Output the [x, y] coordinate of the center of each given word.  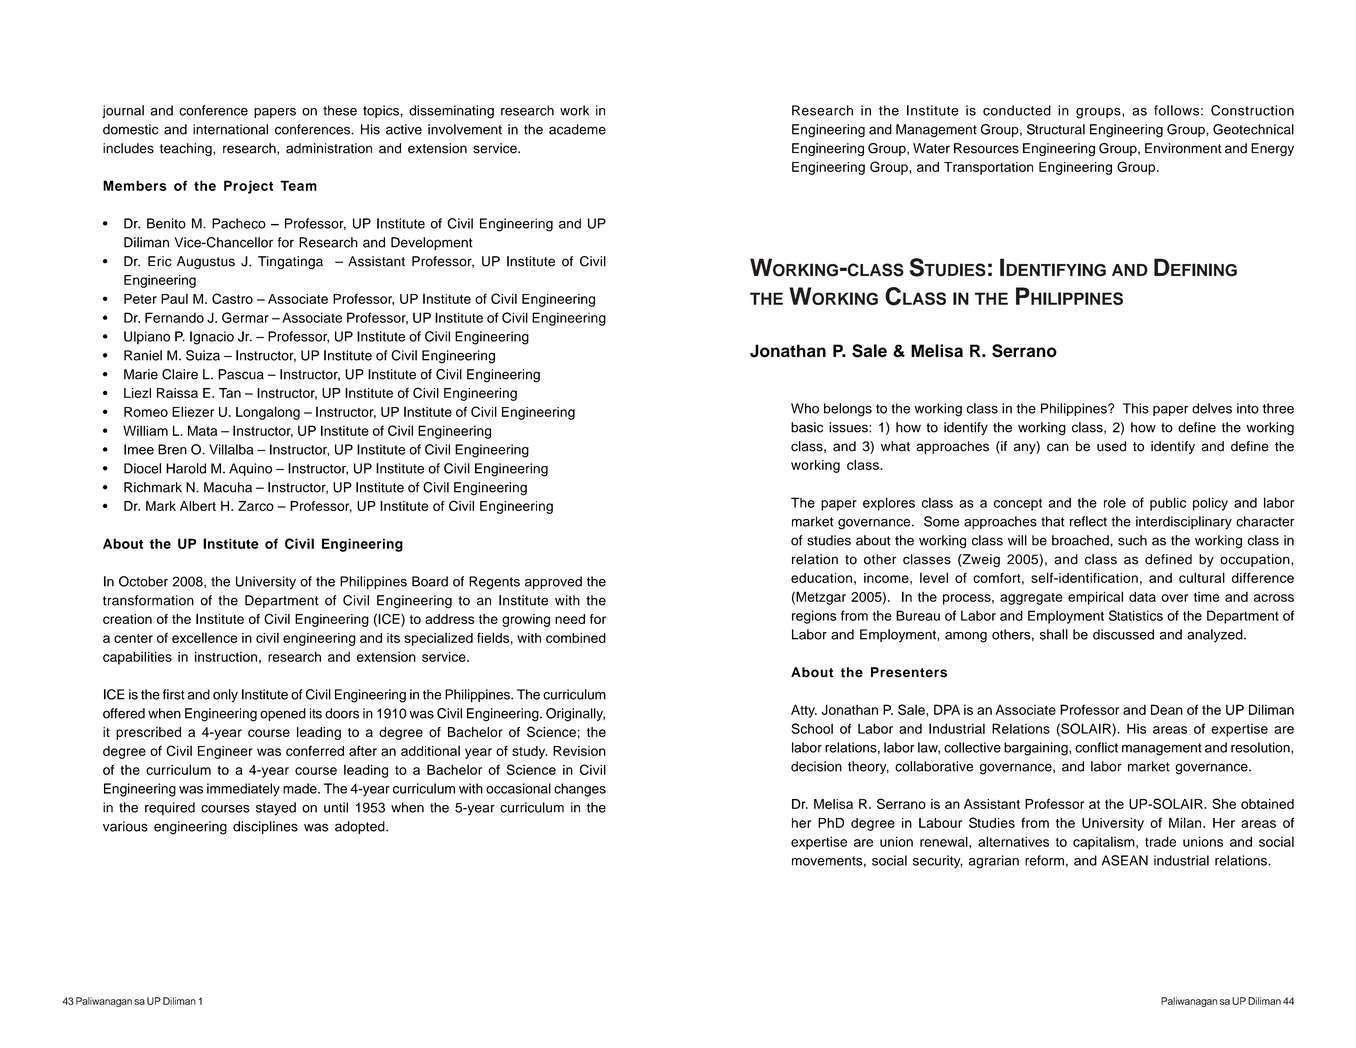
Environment [1183, 148]
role [1115, 502]
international [230, 129]
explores [889, 504]
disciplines [265, 827]
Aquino [250, 469]
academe [577, 129]
